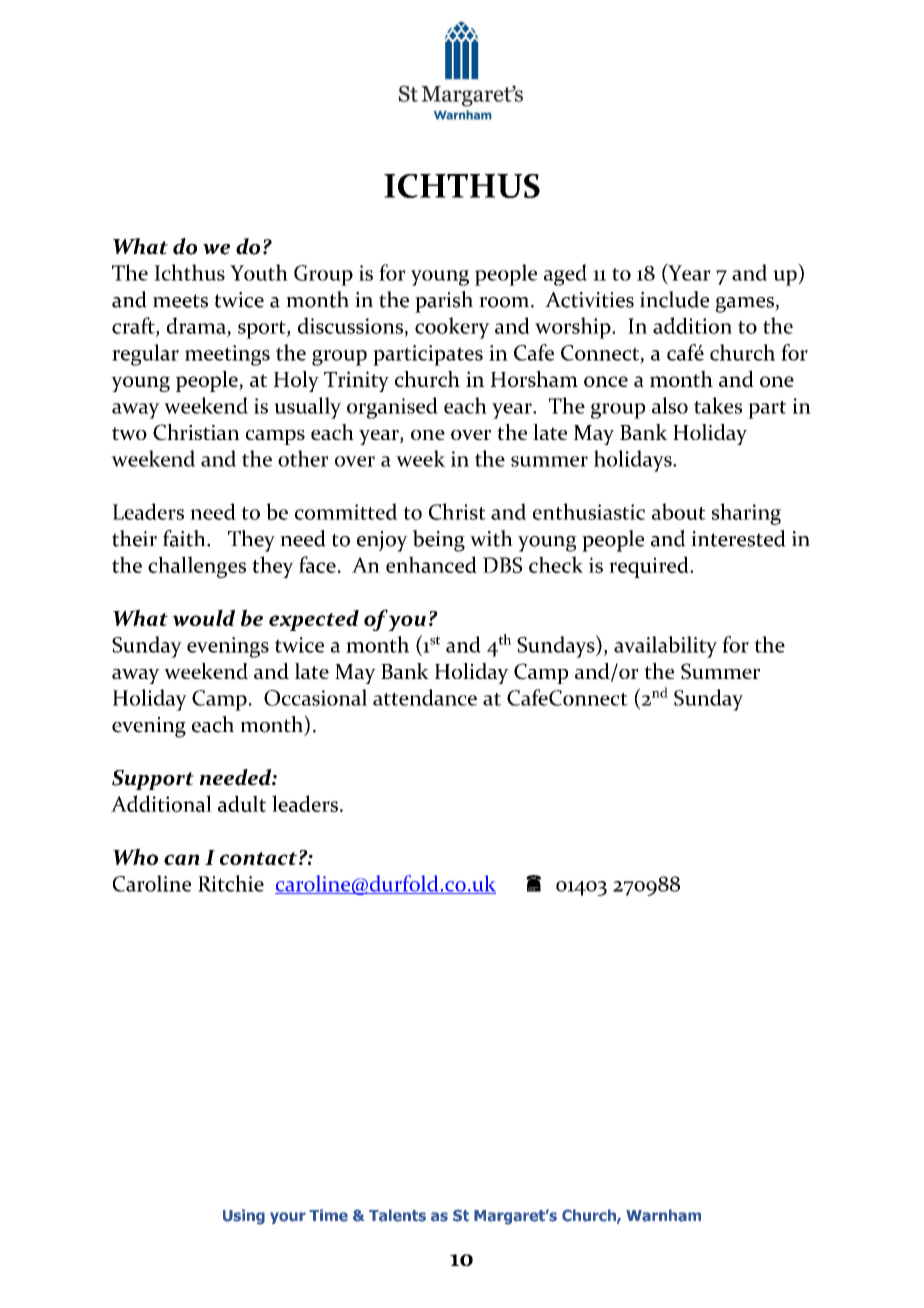  What do you see at coordinates (153, 780) in the screenshot?
I see `Support` at bounding box center [153, 780].
